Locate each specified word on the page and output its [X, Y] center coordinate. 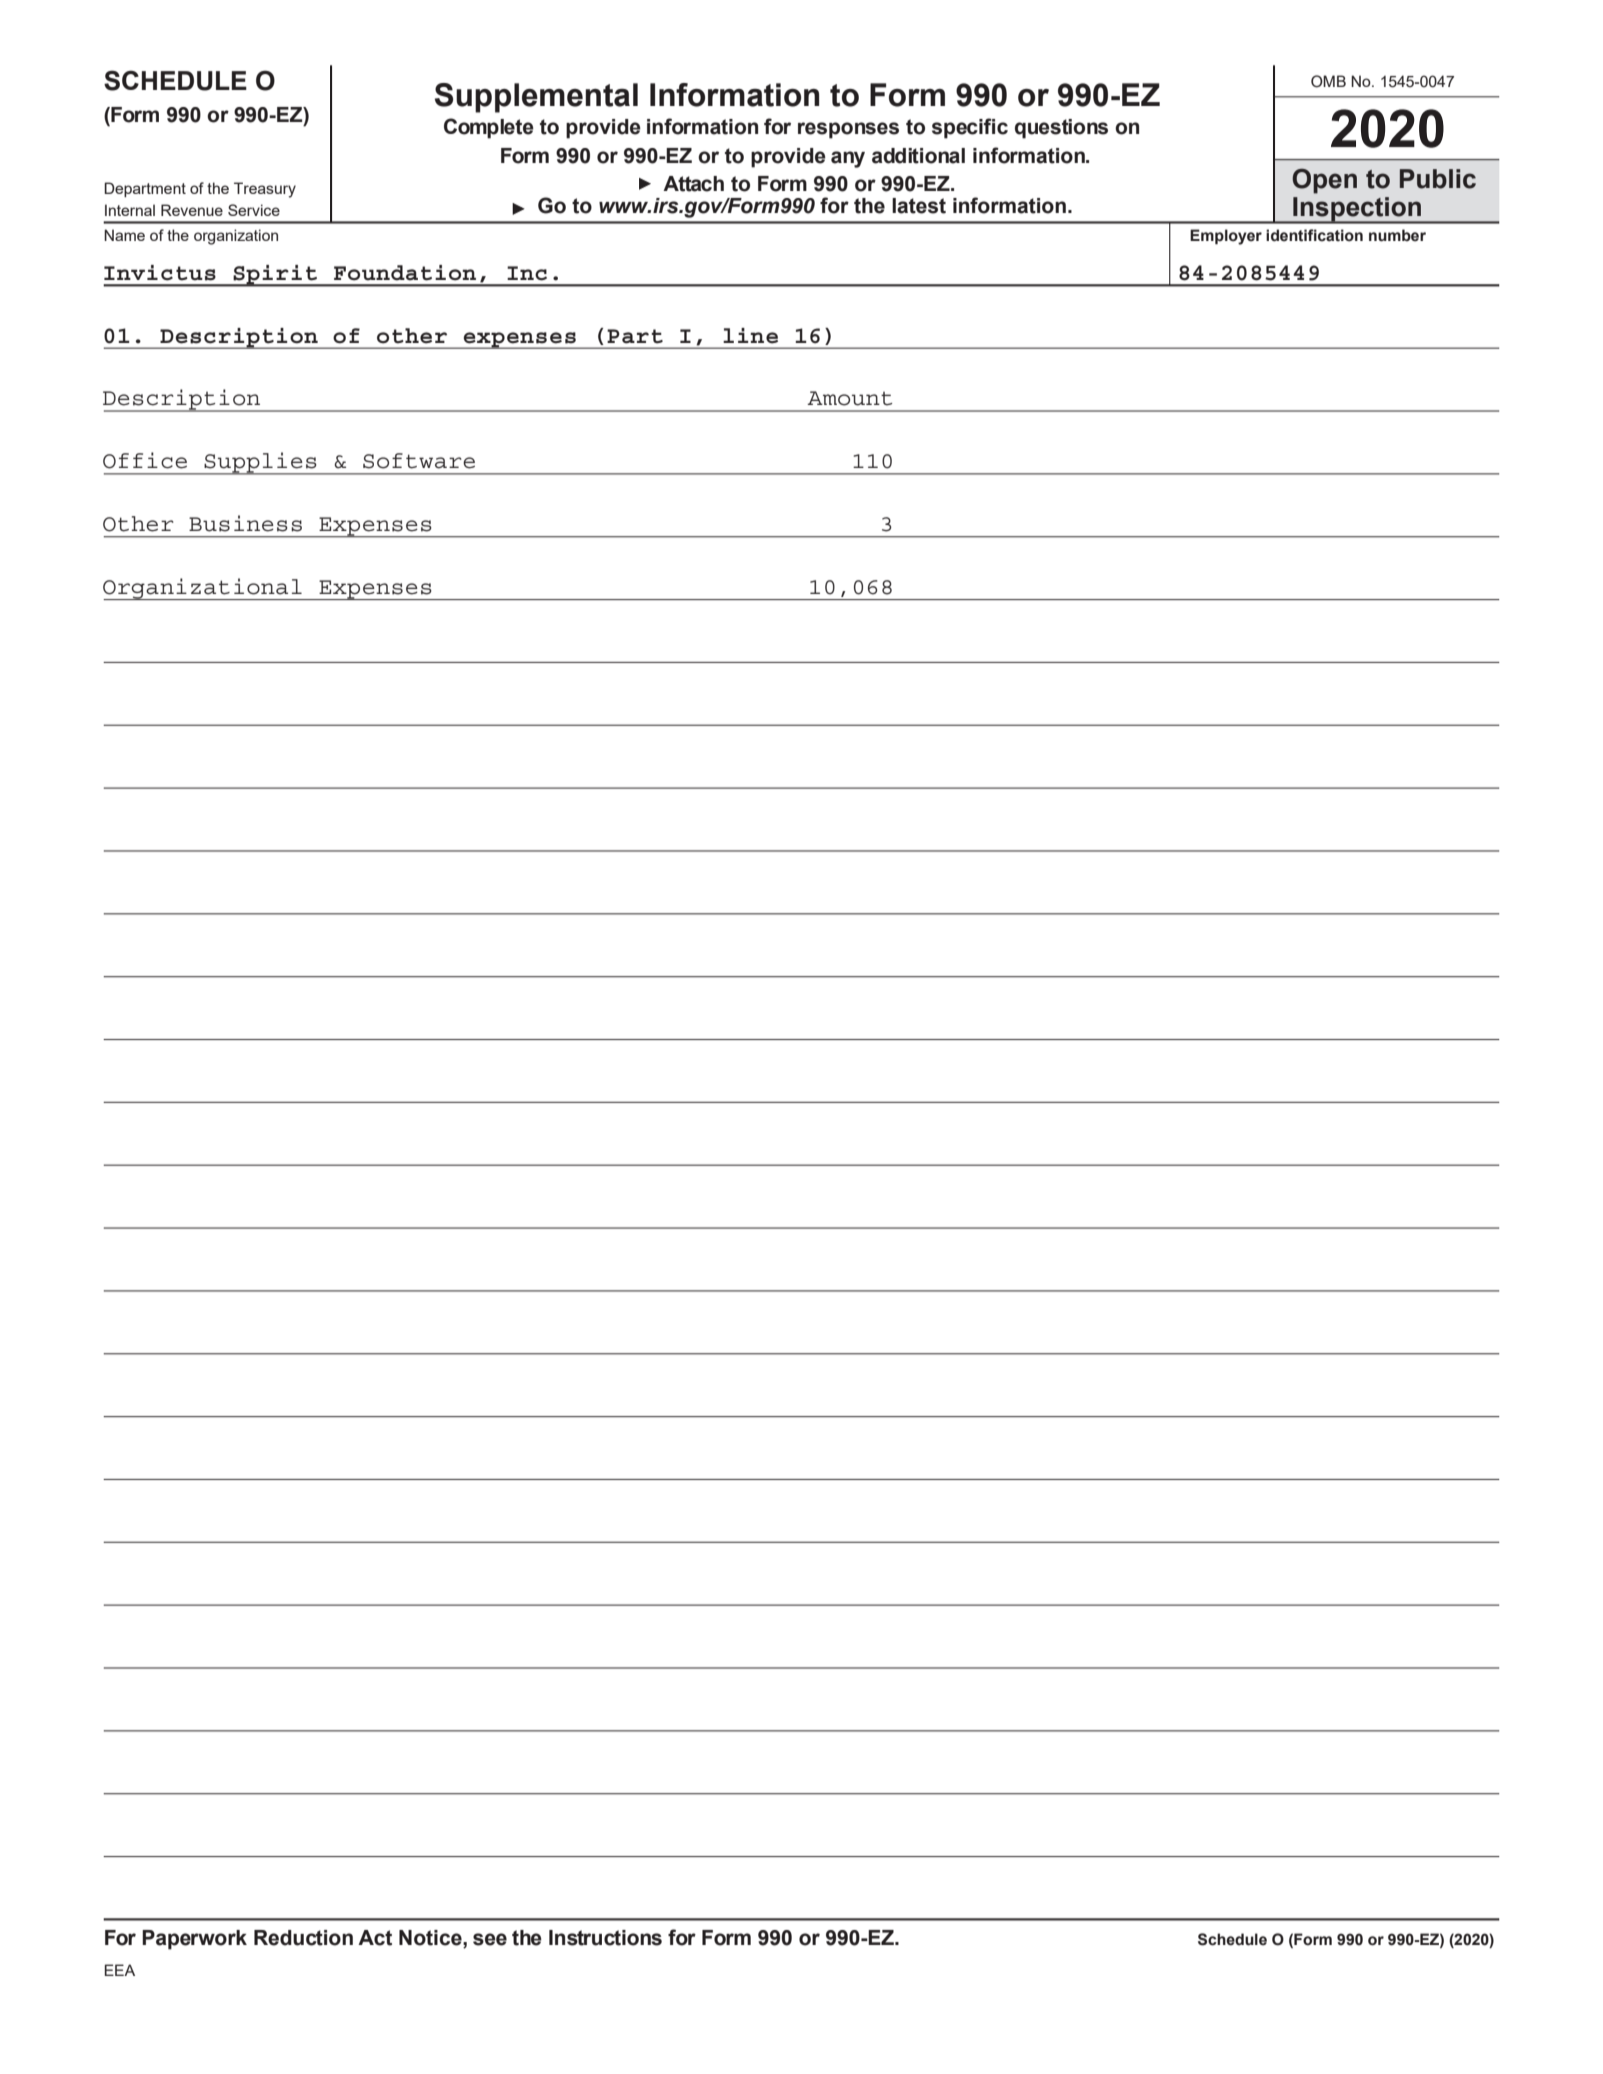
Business [245, 523]
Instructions [605, 1938]
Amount [849, 398]
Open [1324, 181]
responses [848, 130]
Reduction [303, 1938]
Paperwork [194, 1940]
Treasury [265, 190]
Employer [1226, 237]
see [490, 1939]
